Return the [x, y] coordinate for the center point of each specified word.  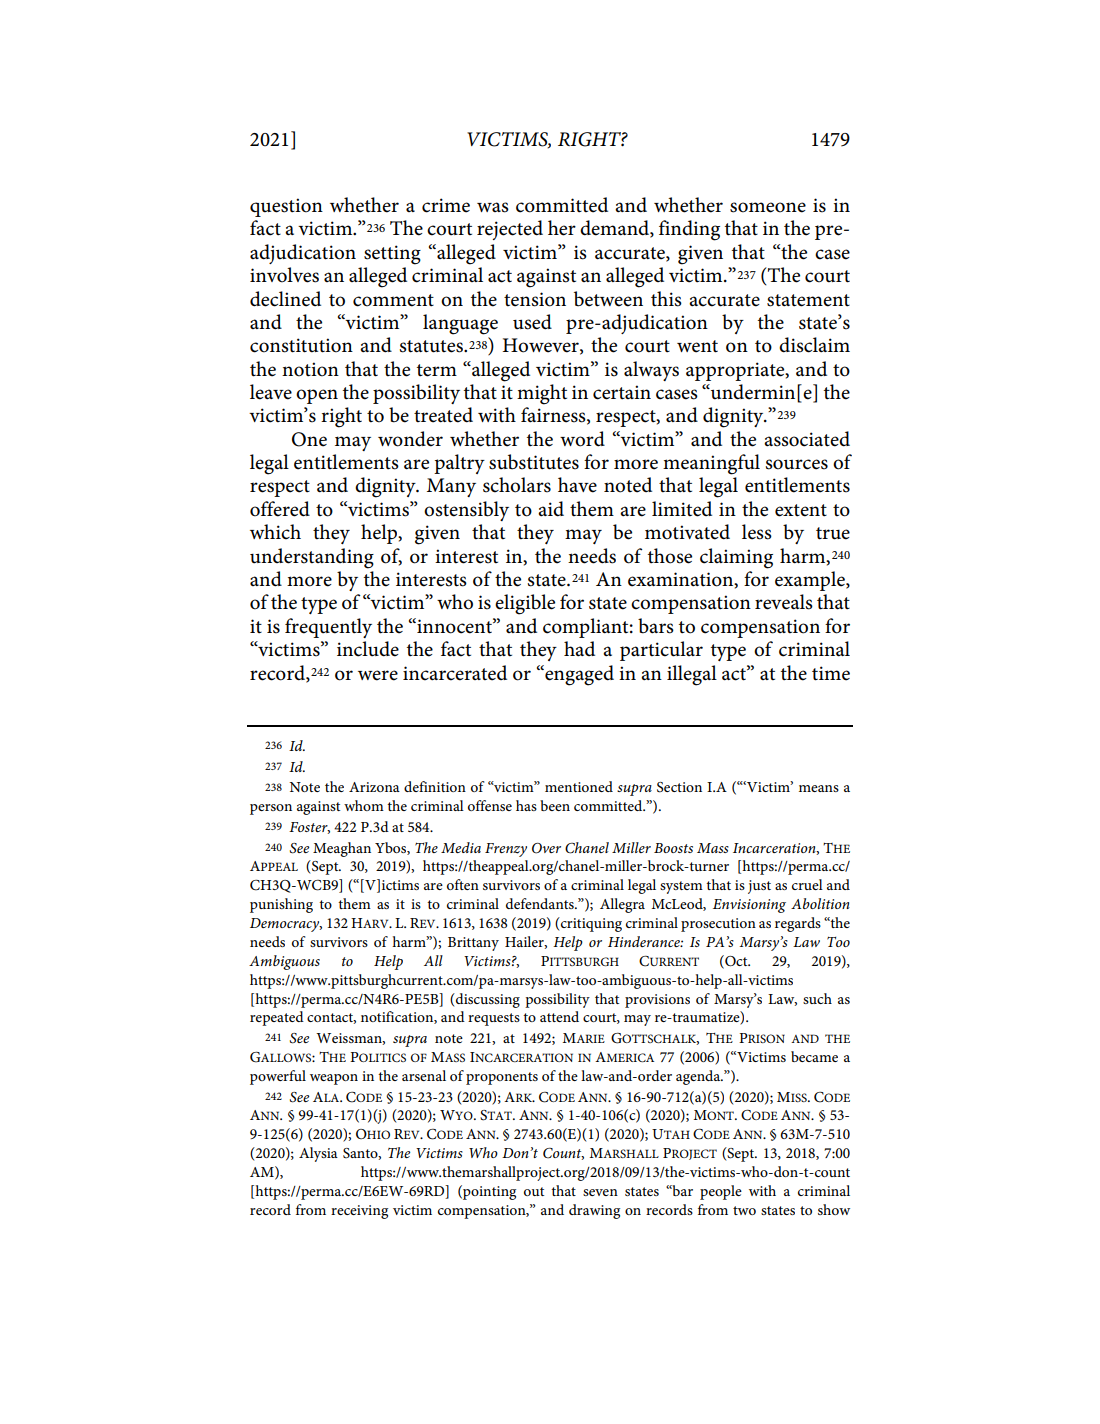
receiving [359, 1212]
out [534, 1191]
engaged [578, 675]
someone [768, 207]
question [286, 207]
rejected [510, 230]
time [831, 673]
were [378, 675]
